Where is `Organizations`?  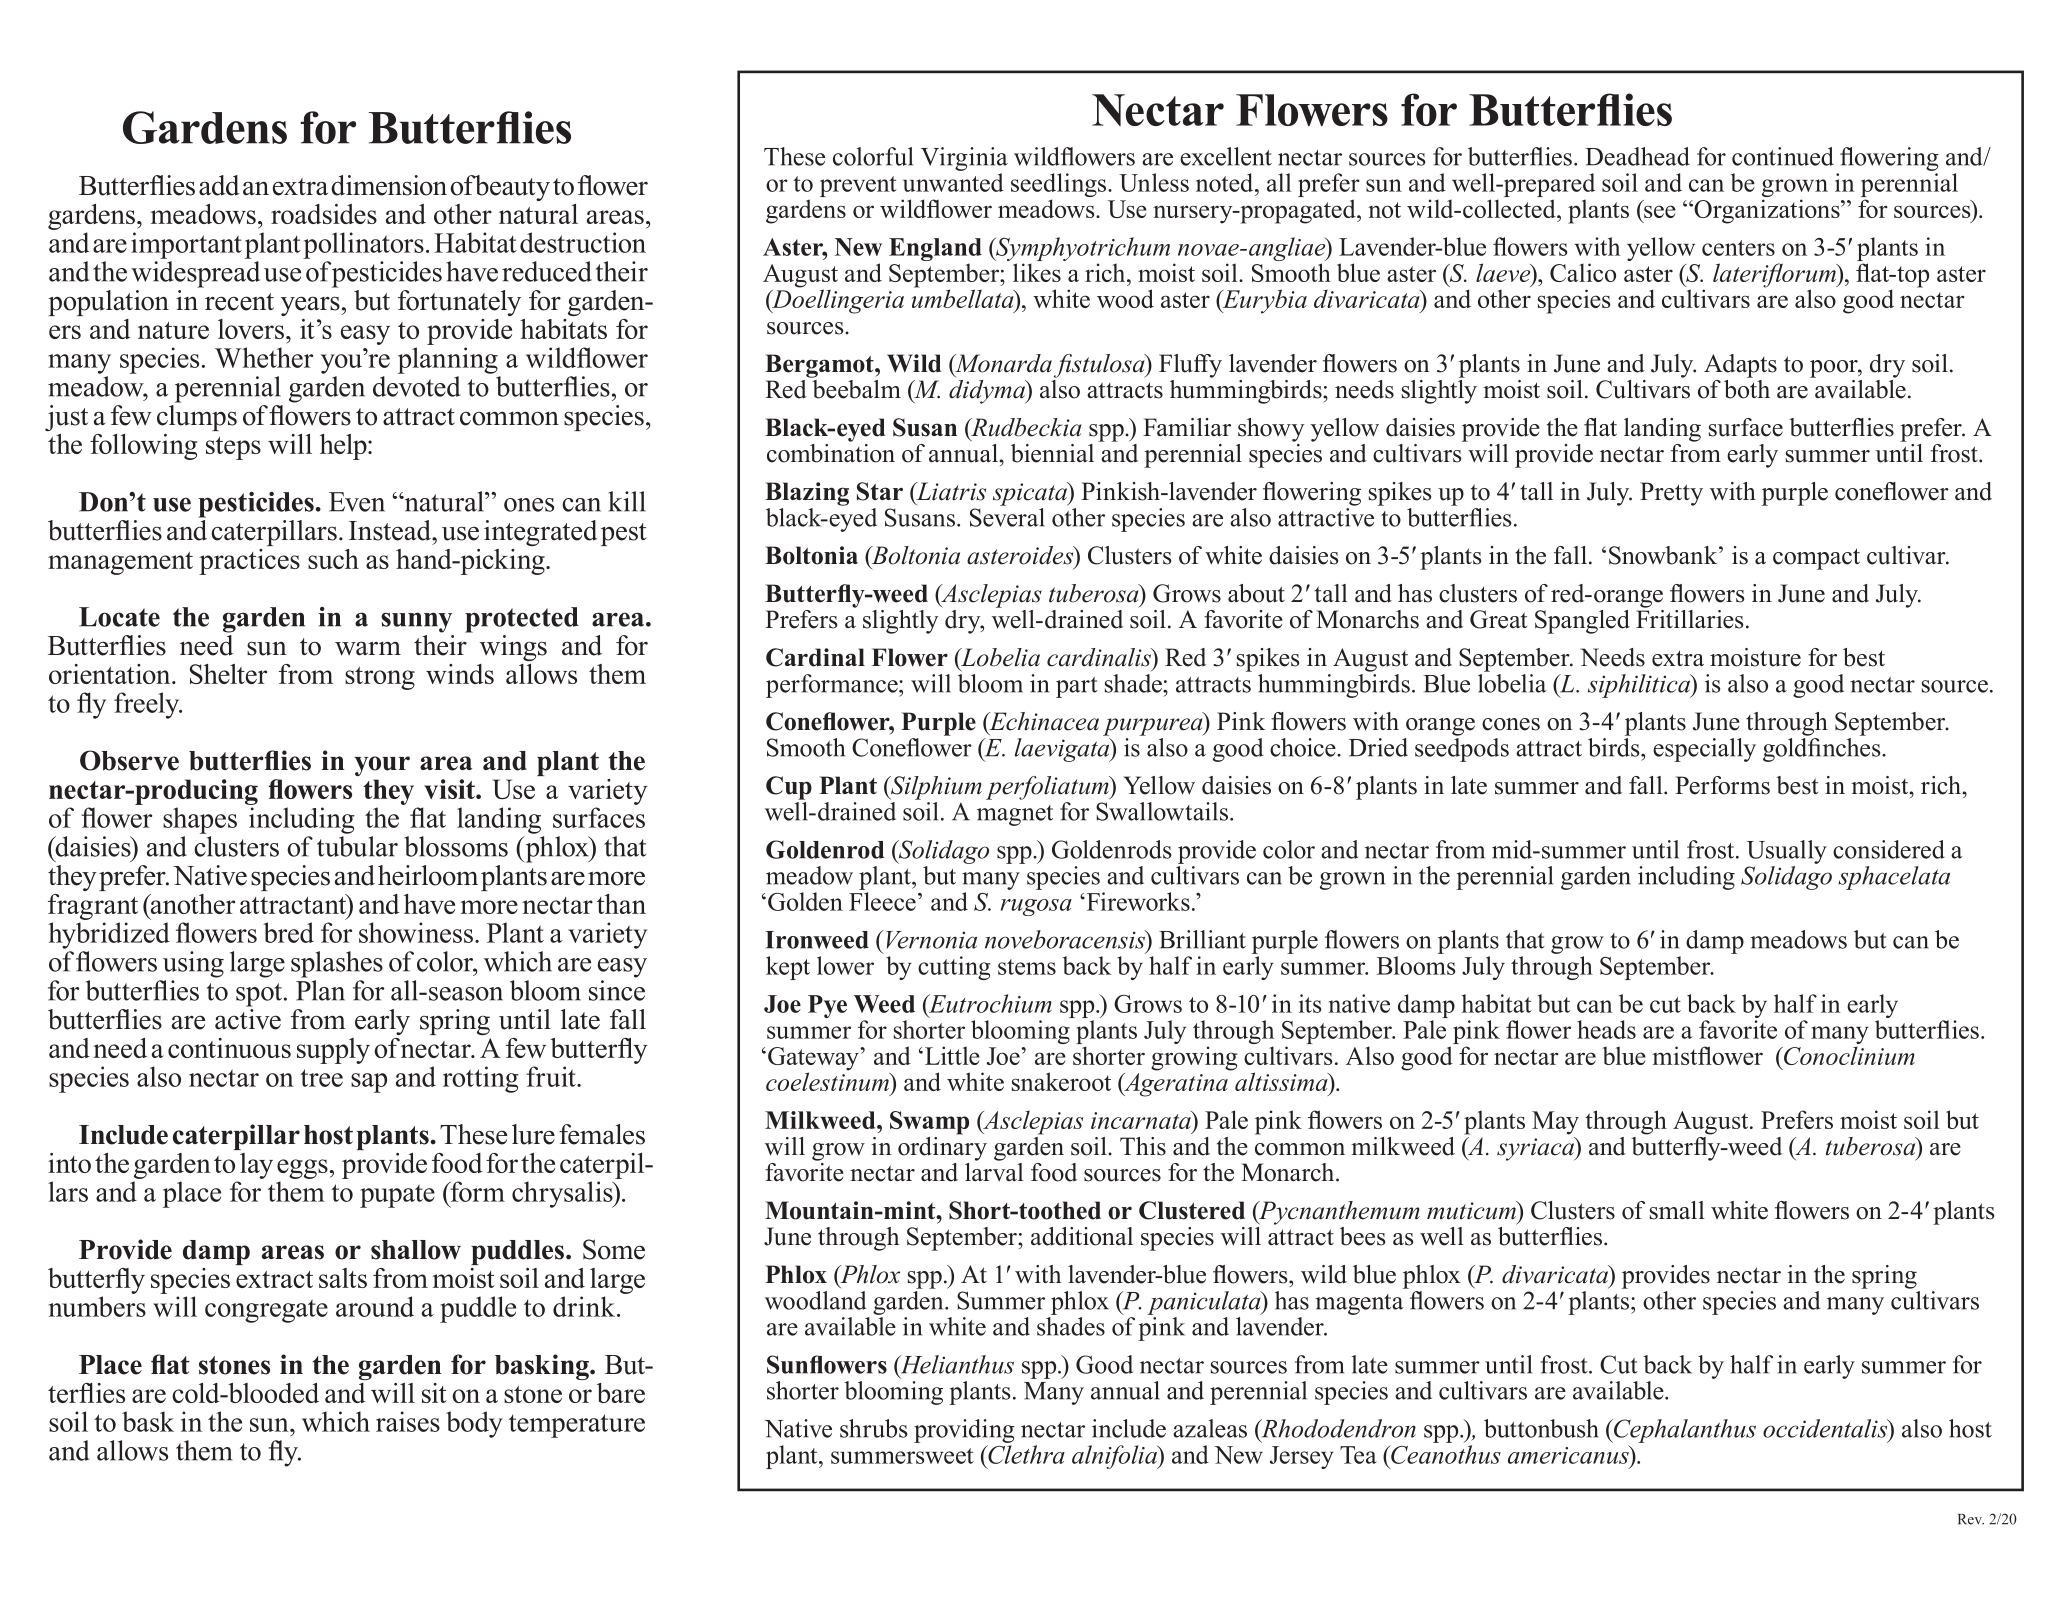 Organizations is located at coordinates (1767, 211).
